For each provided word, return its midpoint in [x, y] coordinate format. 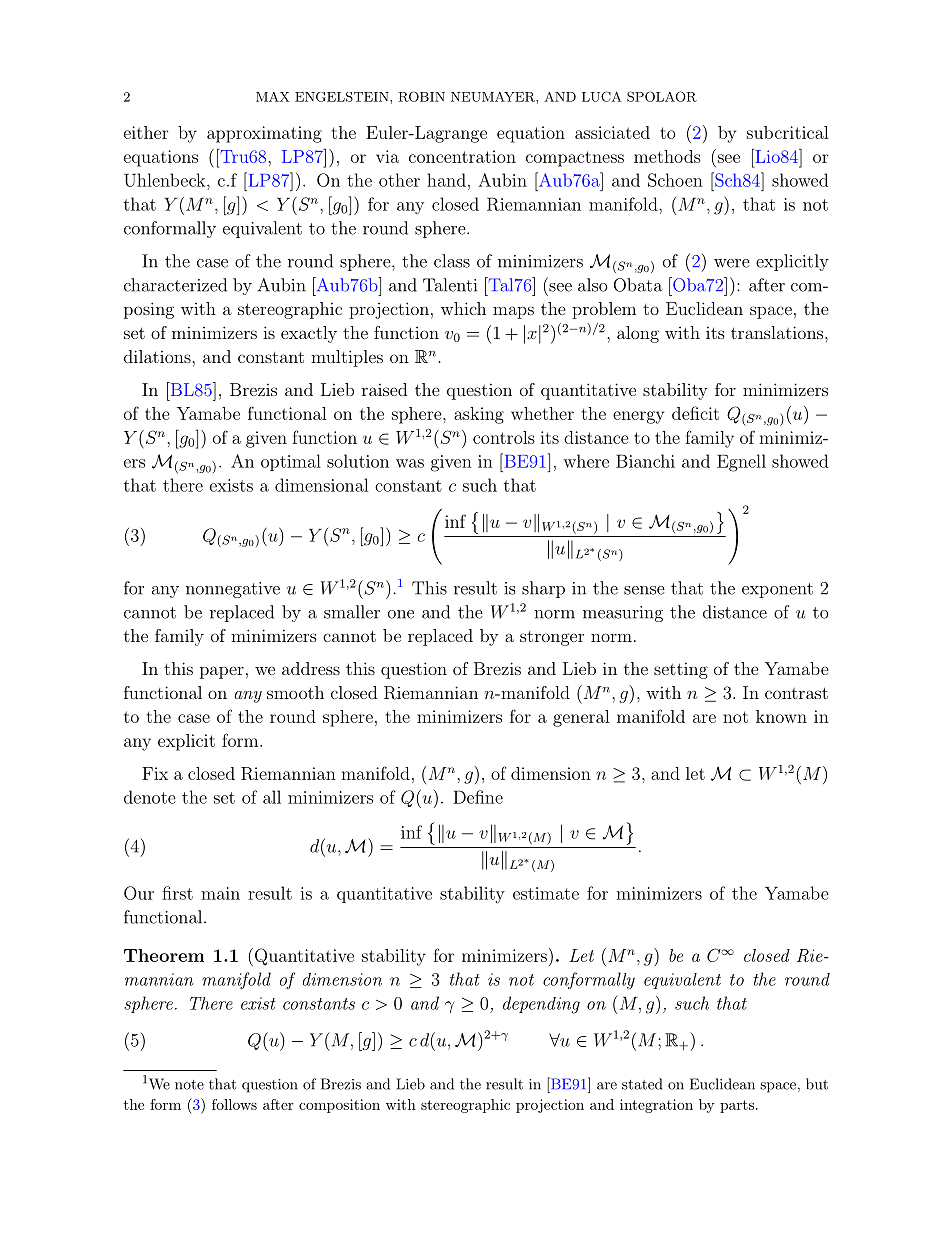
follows [234, 1104]
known [781, 716]
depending [541, 1005]
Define [478, 797]
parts [737, 1106]
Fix [155, 773]
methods [667, 156]
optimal [291, 462]
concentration [462, 156]
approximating [264, 134]
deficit [695, 413]
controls [504, 437]
